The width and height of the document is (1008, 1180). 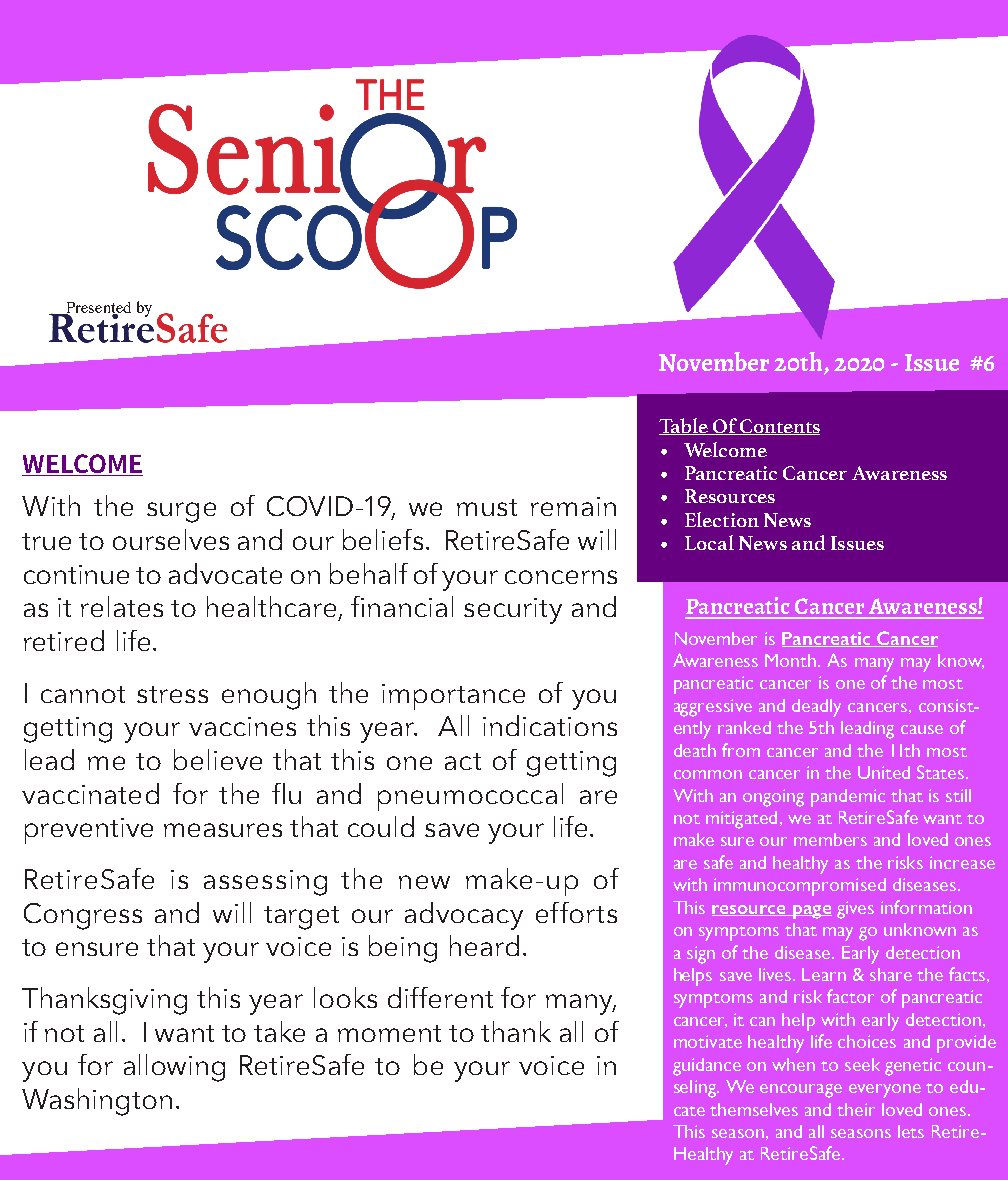 What do you see at coordinates (97, 1102) in the document?
I see `Washington` at bounding box center [97, 1102].
